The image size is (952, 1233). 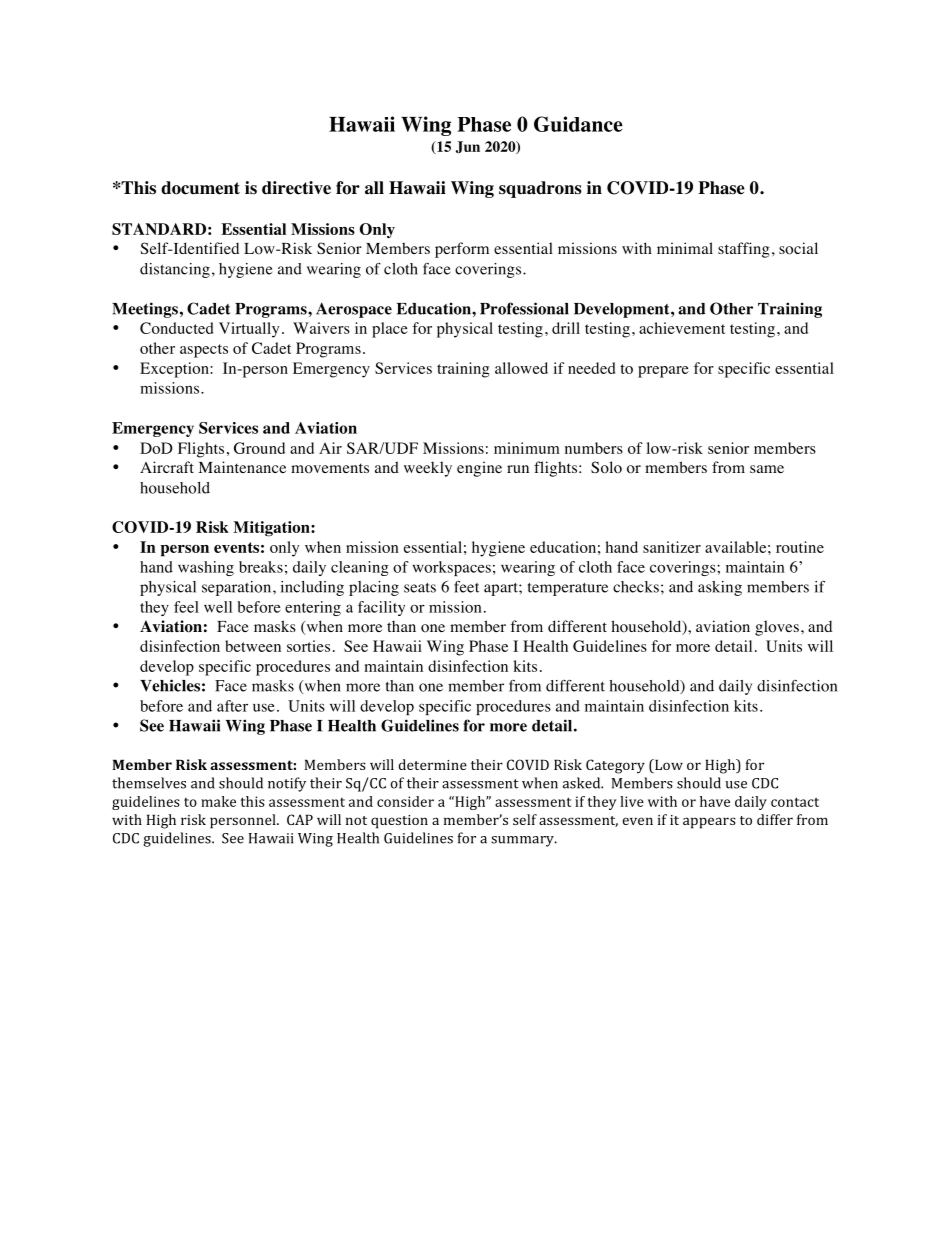 What do you see at coordinates (527, 448) in the document?
I see `minimum` at bounding box center [527, 448].
